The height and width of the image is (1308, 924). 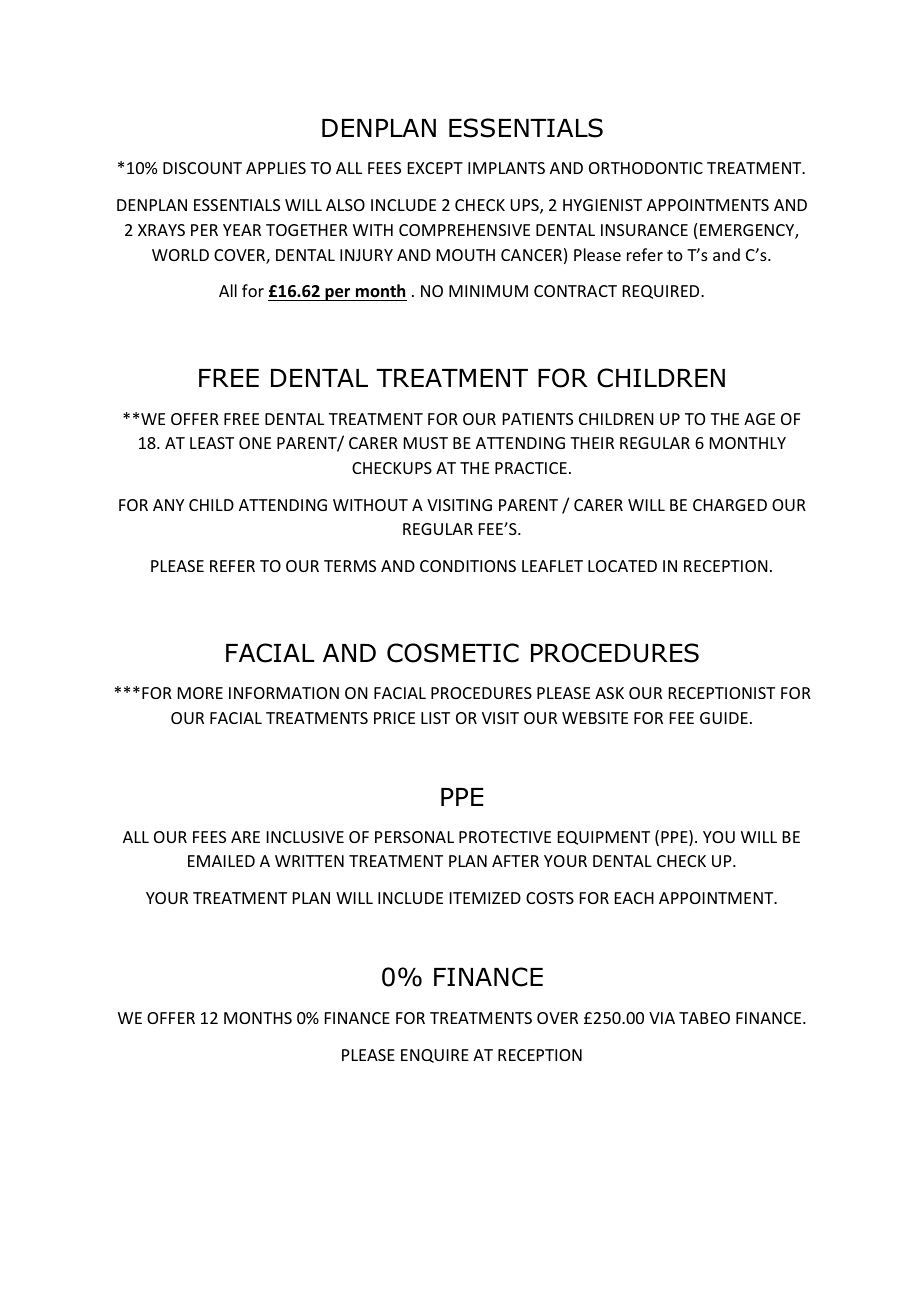 What do you see at coordinates (200, 693) in the image?
I see `MORE` at bounding box center [200, 693].
